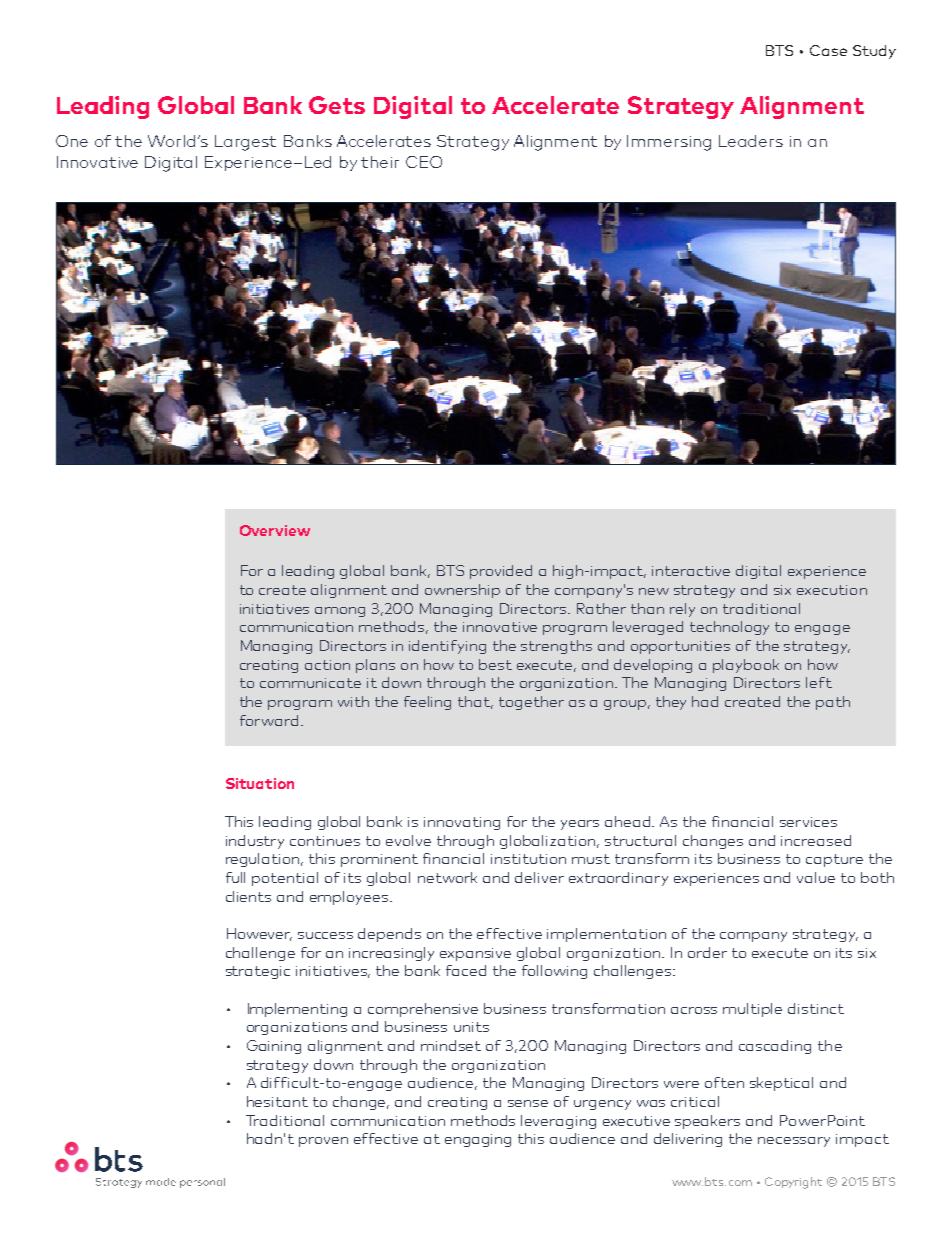  I want to click on ownership, so click(462, 591).
